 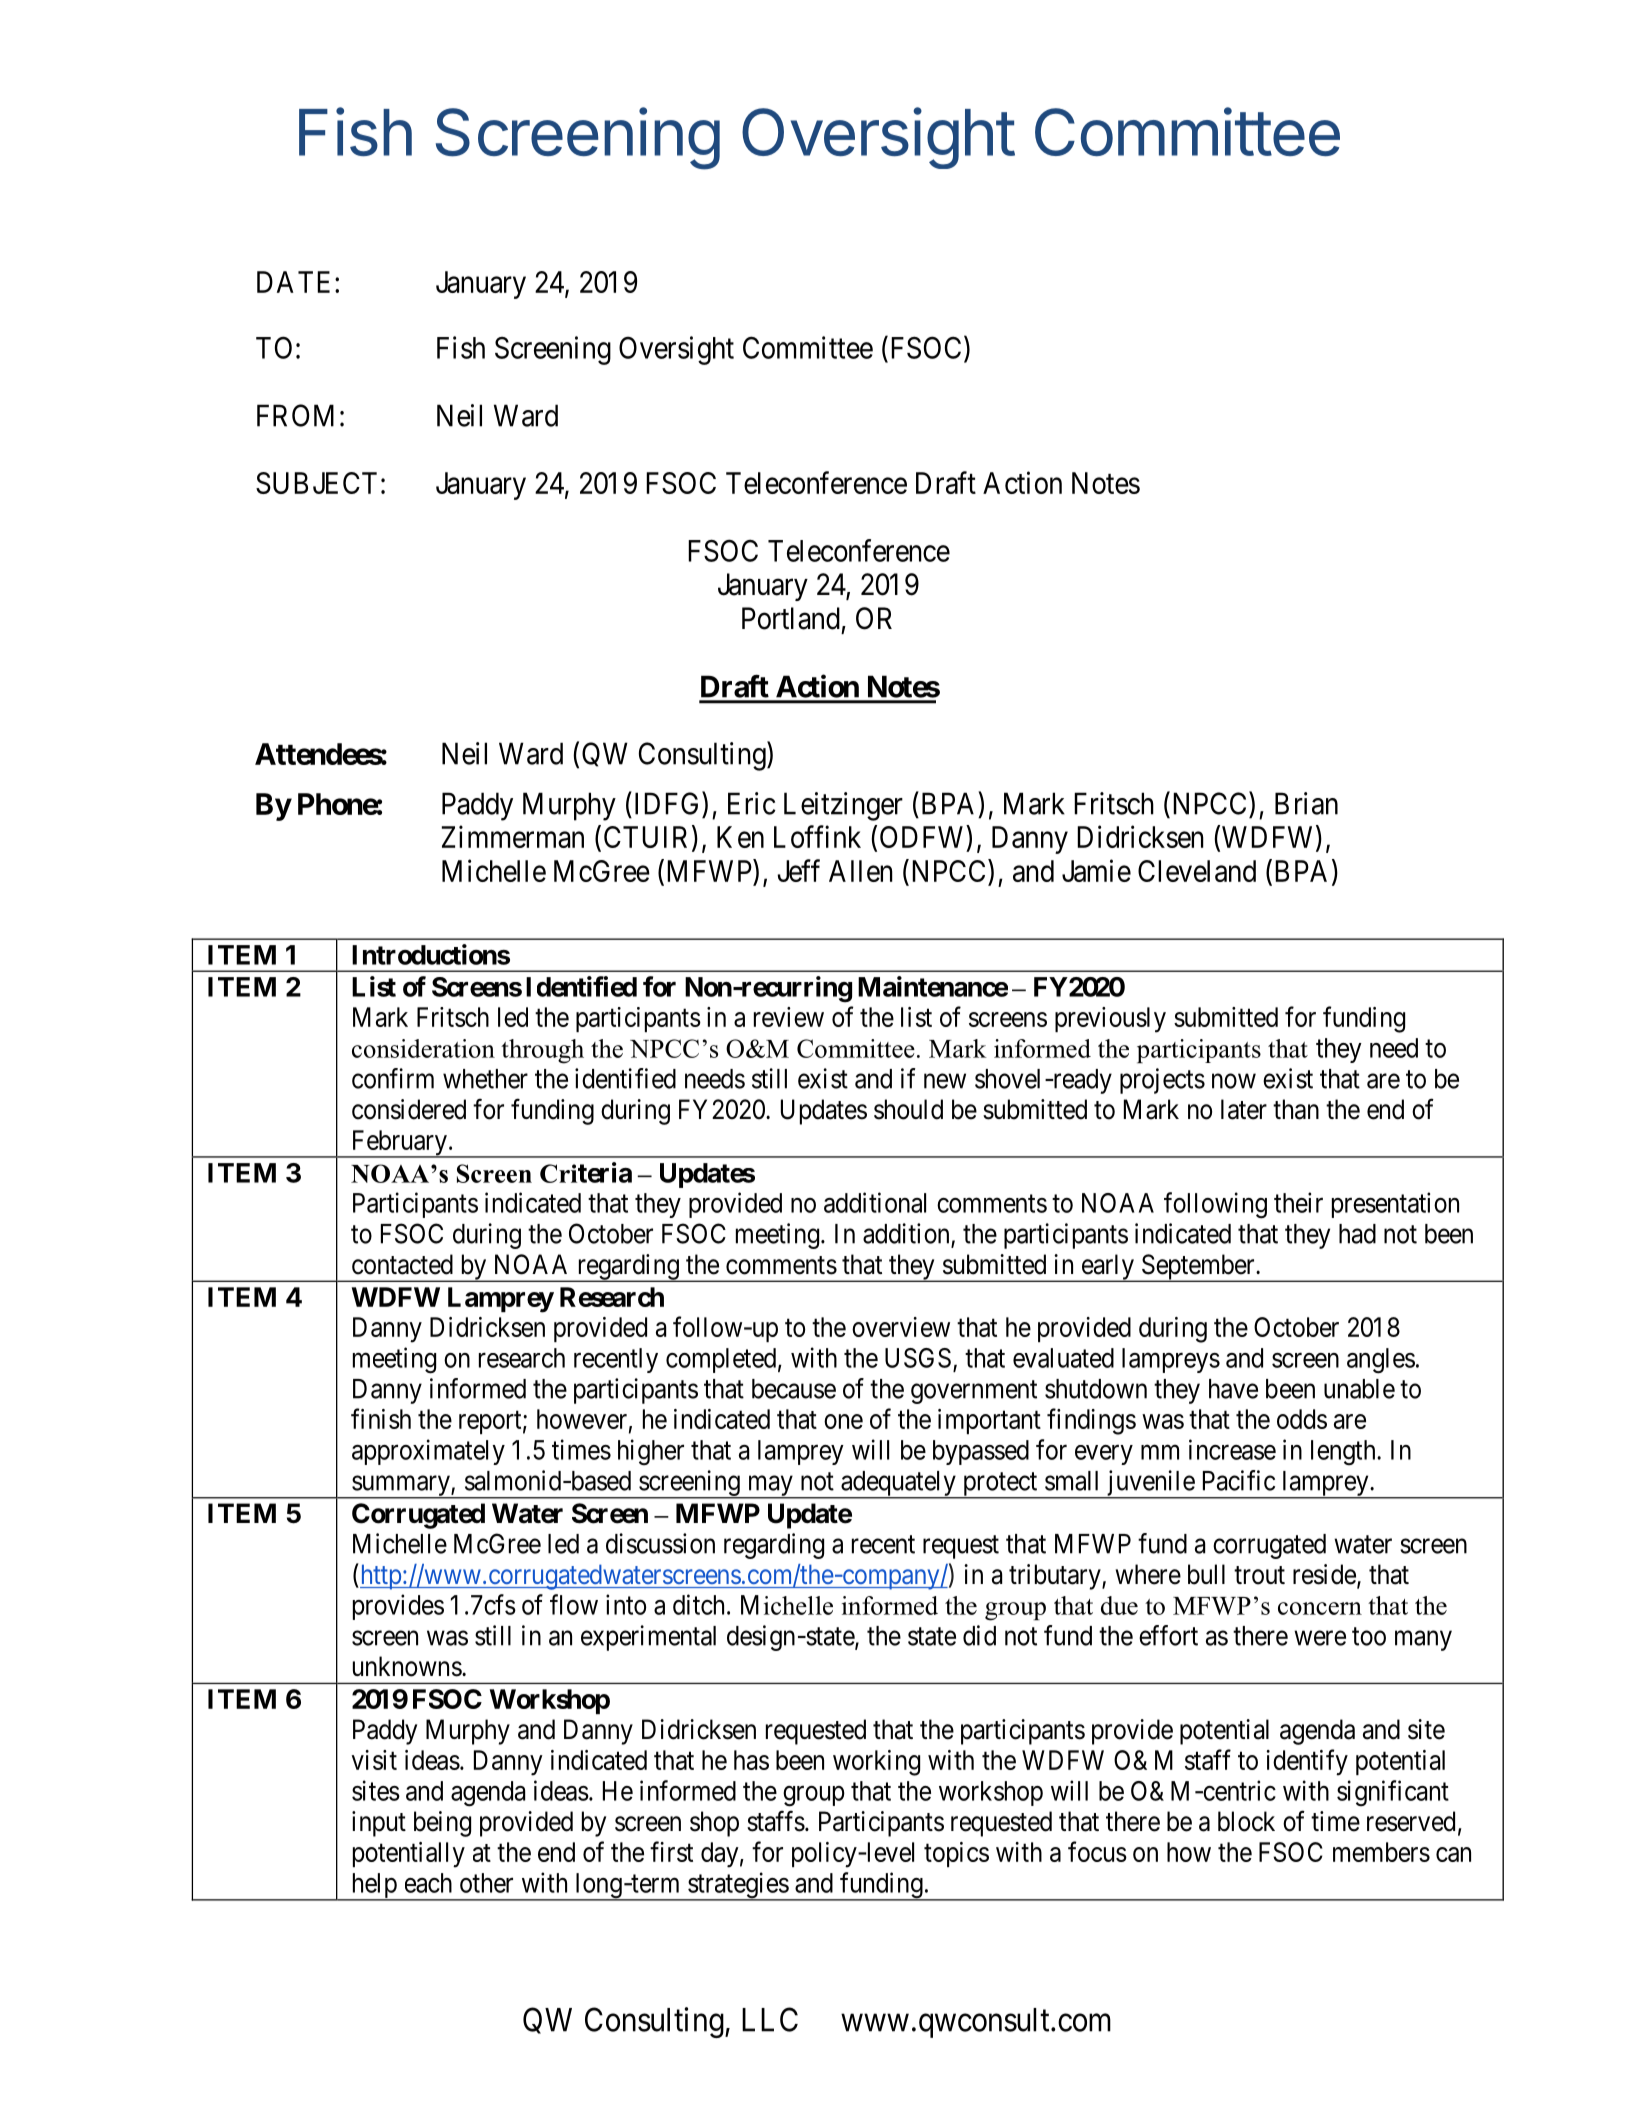 I want to click on Brian, so click(x=1306, y=803).
